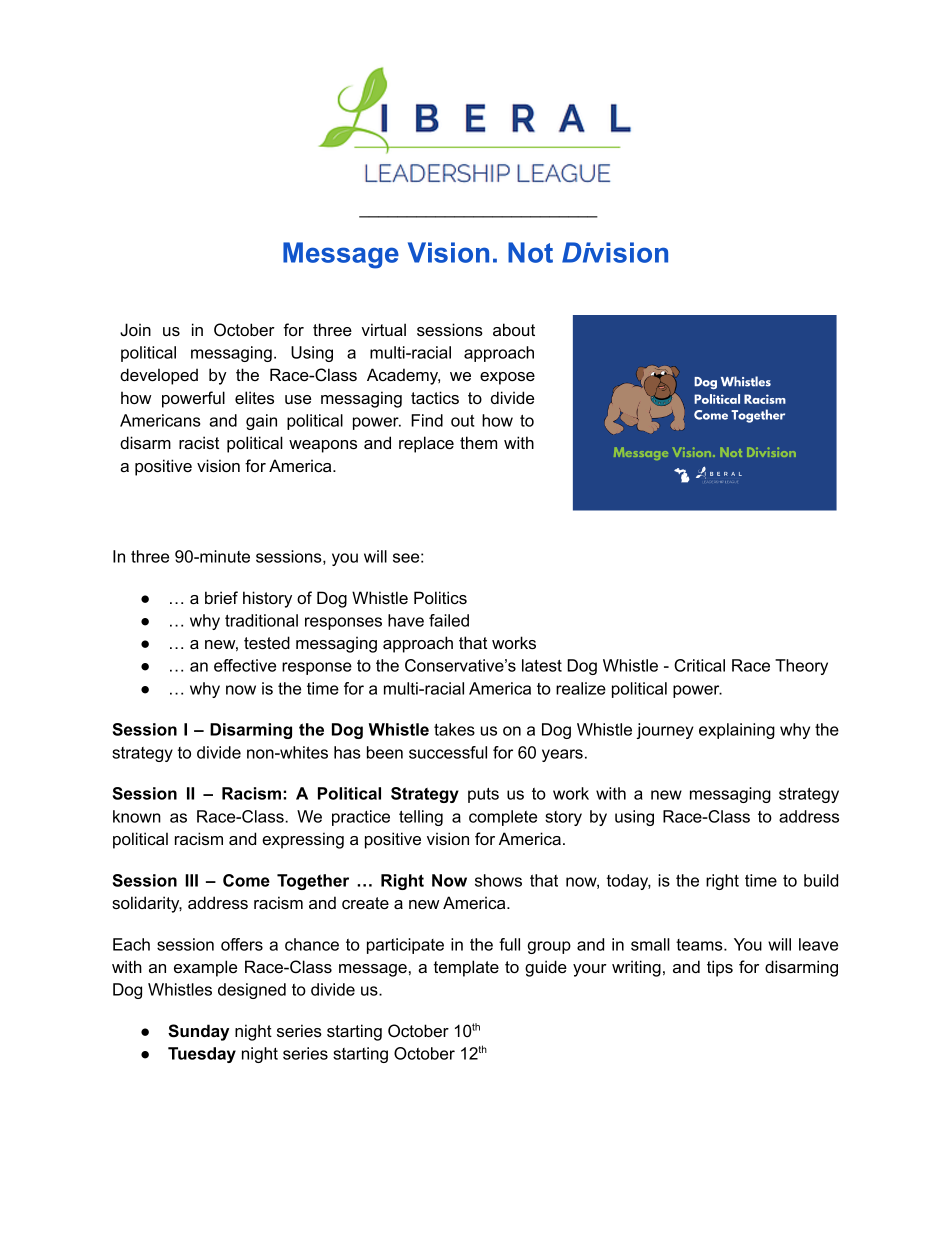  Describe the element at coordinates (191, 880) in the page. I see `III` at that location.
